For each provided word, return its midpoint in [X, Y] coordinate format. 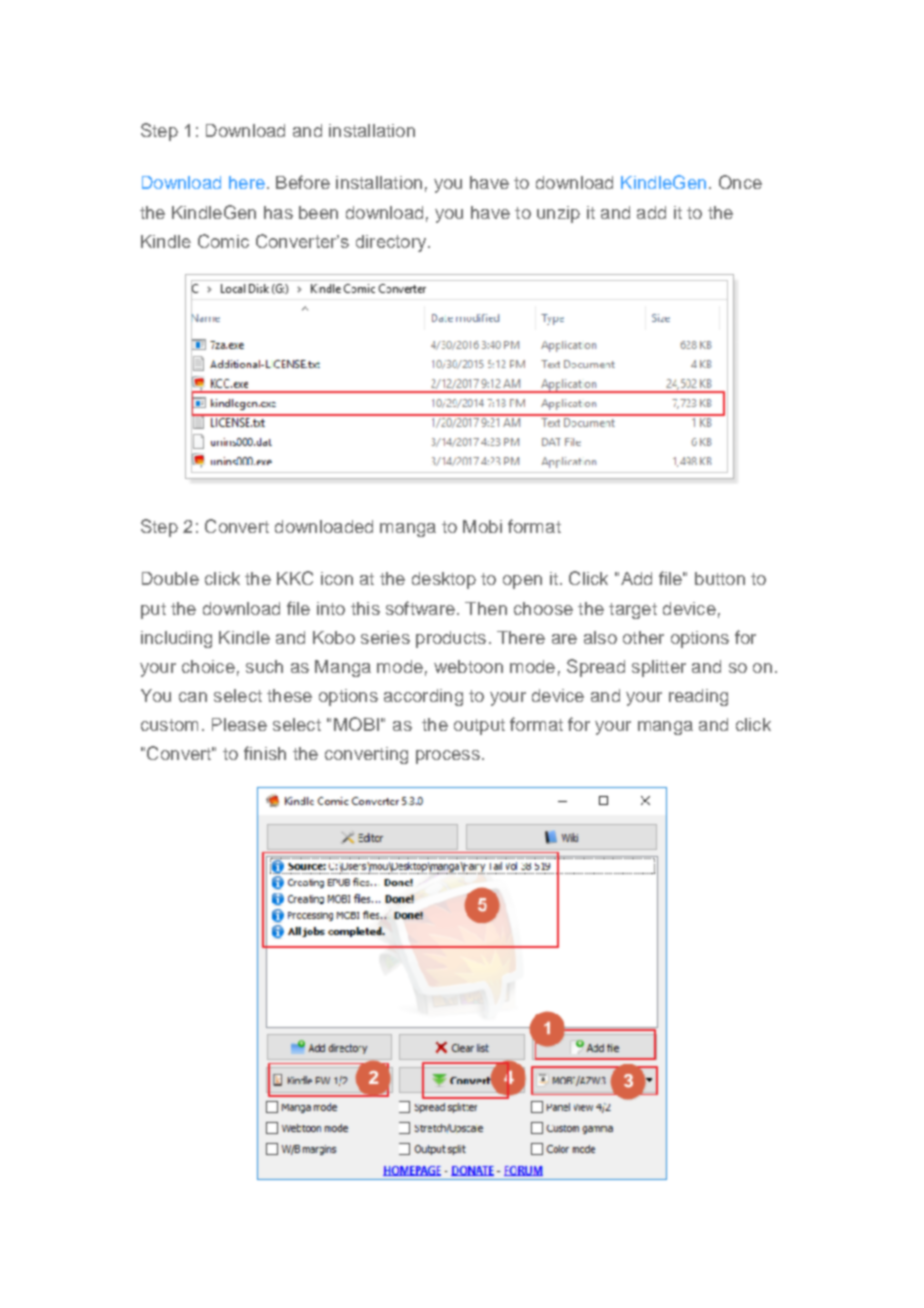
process [448, 757]
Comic [223, 241]
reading [698, 697]
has [278, 212]
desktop [444, 580]
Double [170, 578]
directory [392, 243]
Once [740, 182]
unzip [558, 214]
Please [239, 724]
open [522, 582]
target [633, 611]
